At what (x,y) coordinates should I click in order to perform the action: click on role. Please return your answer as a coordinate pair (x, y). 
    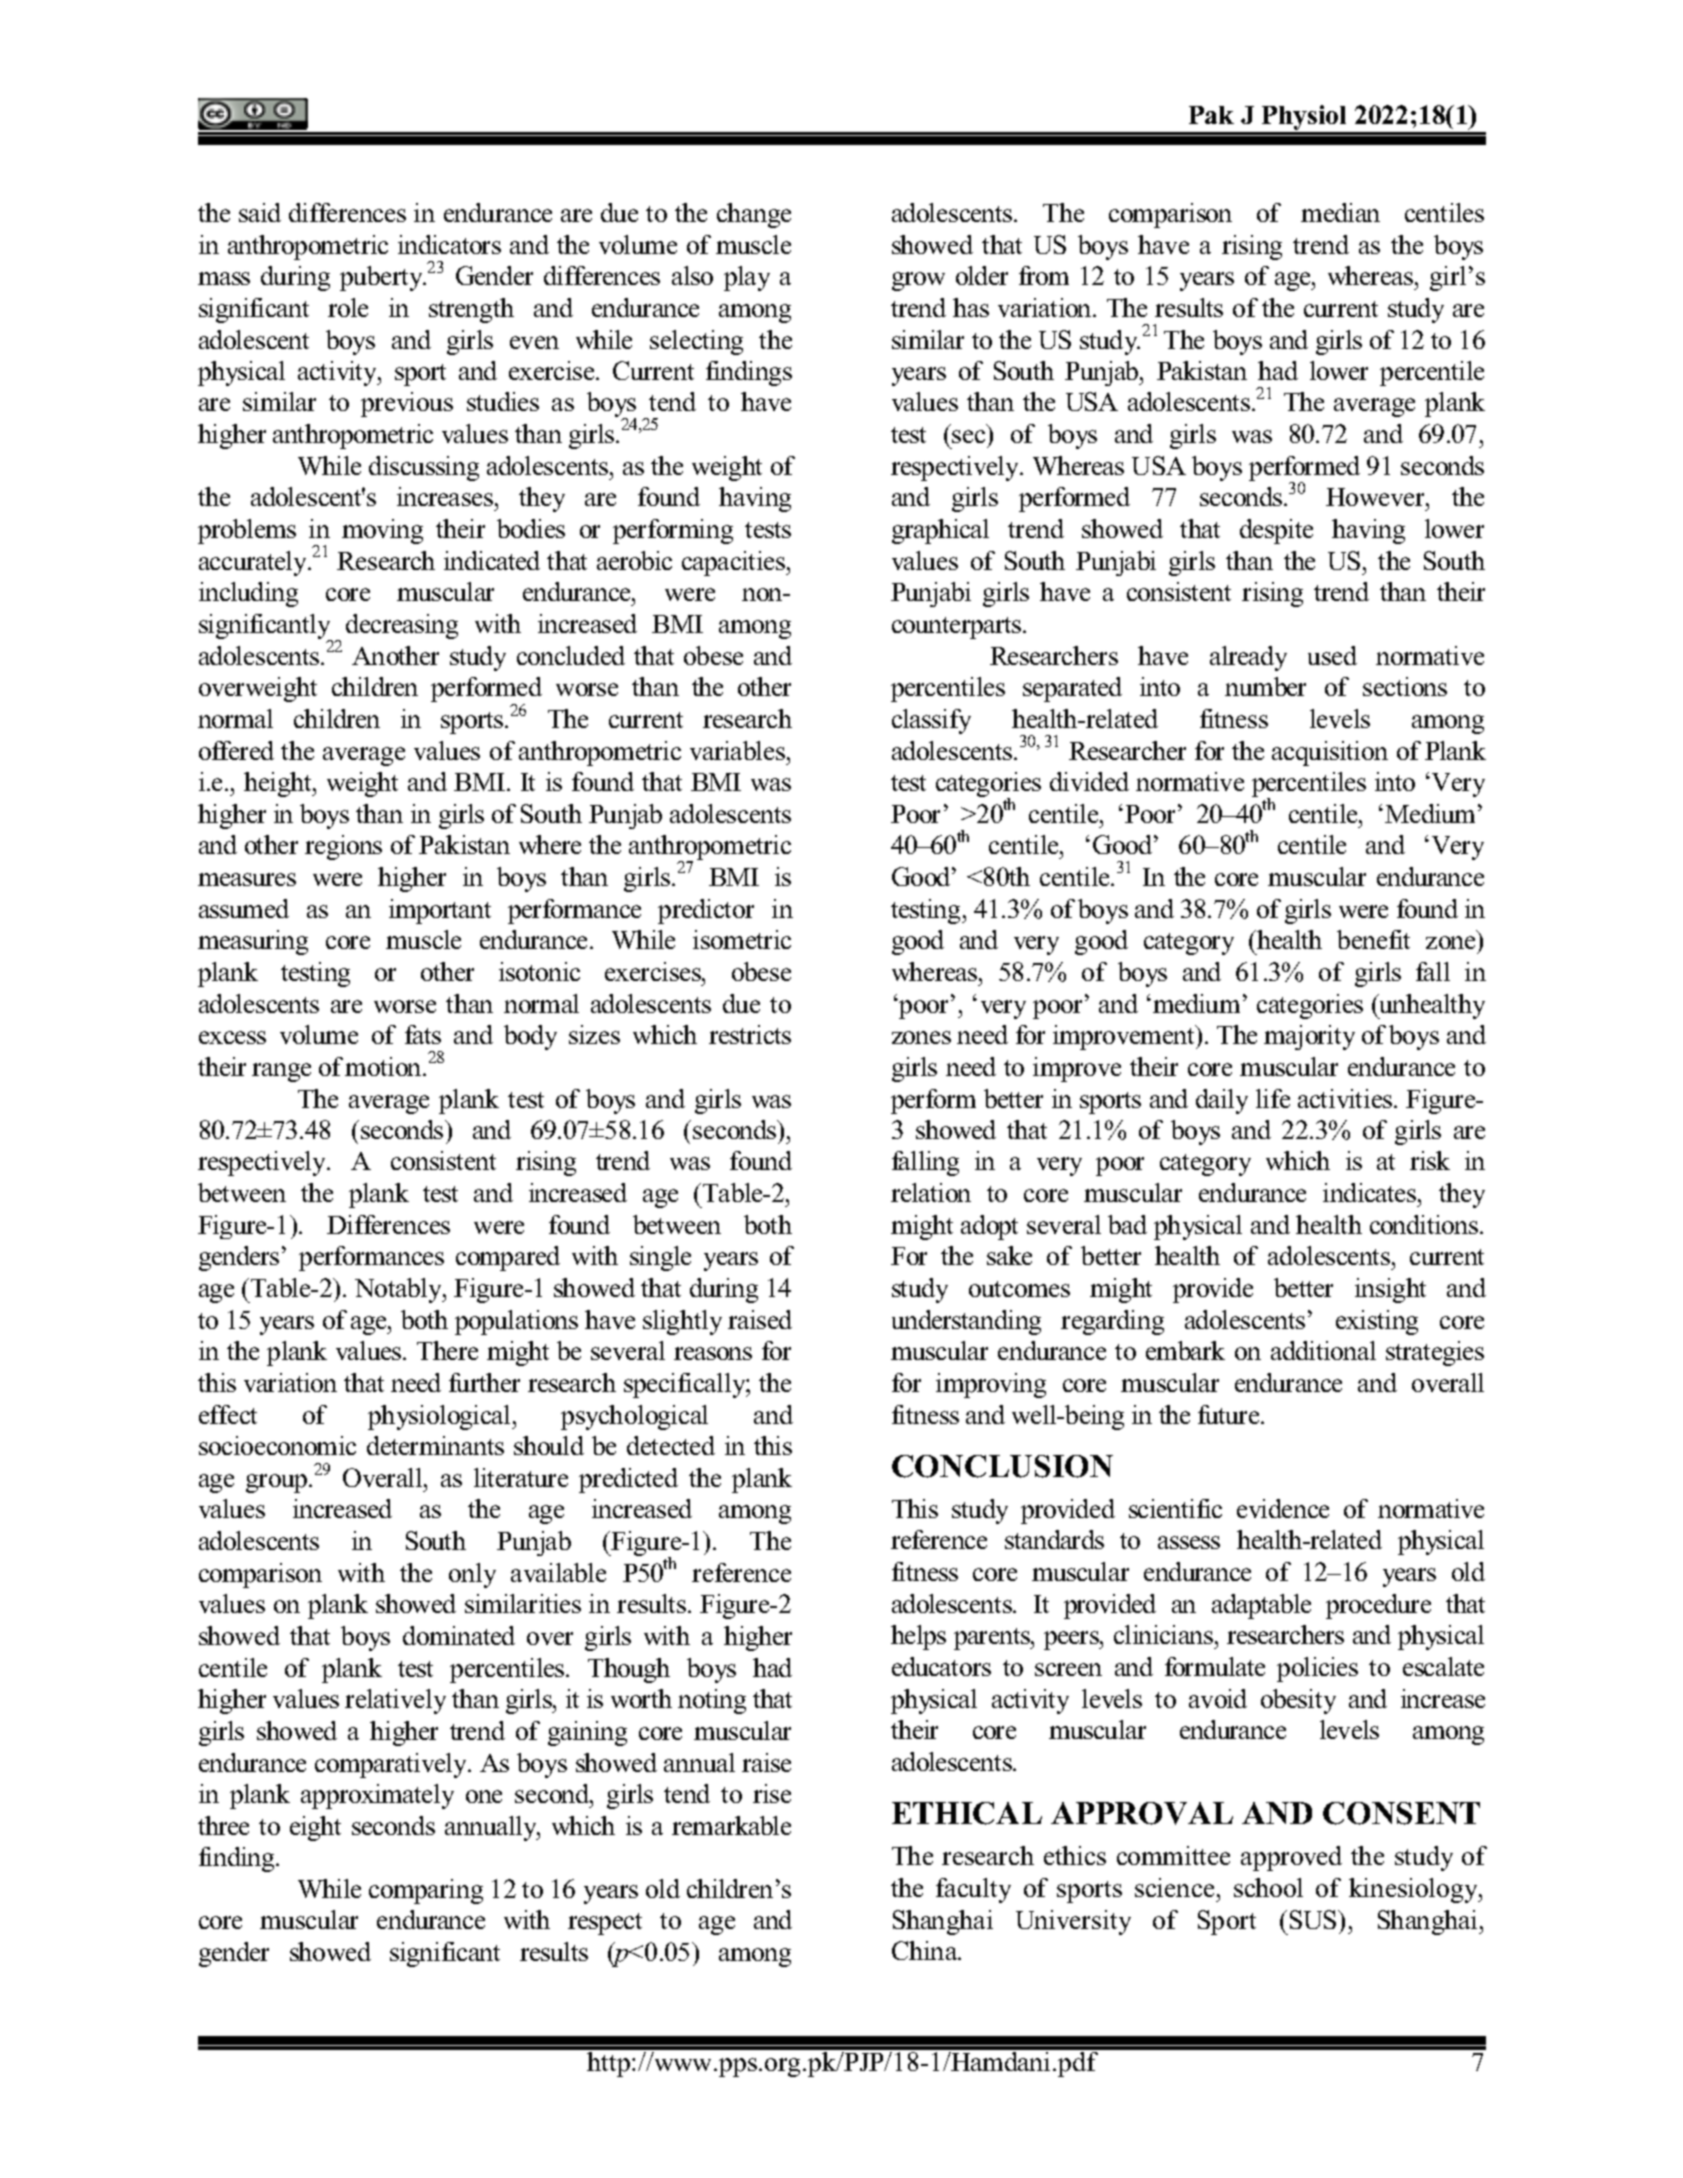
    Looking at the image, I should click on (348, 307).
